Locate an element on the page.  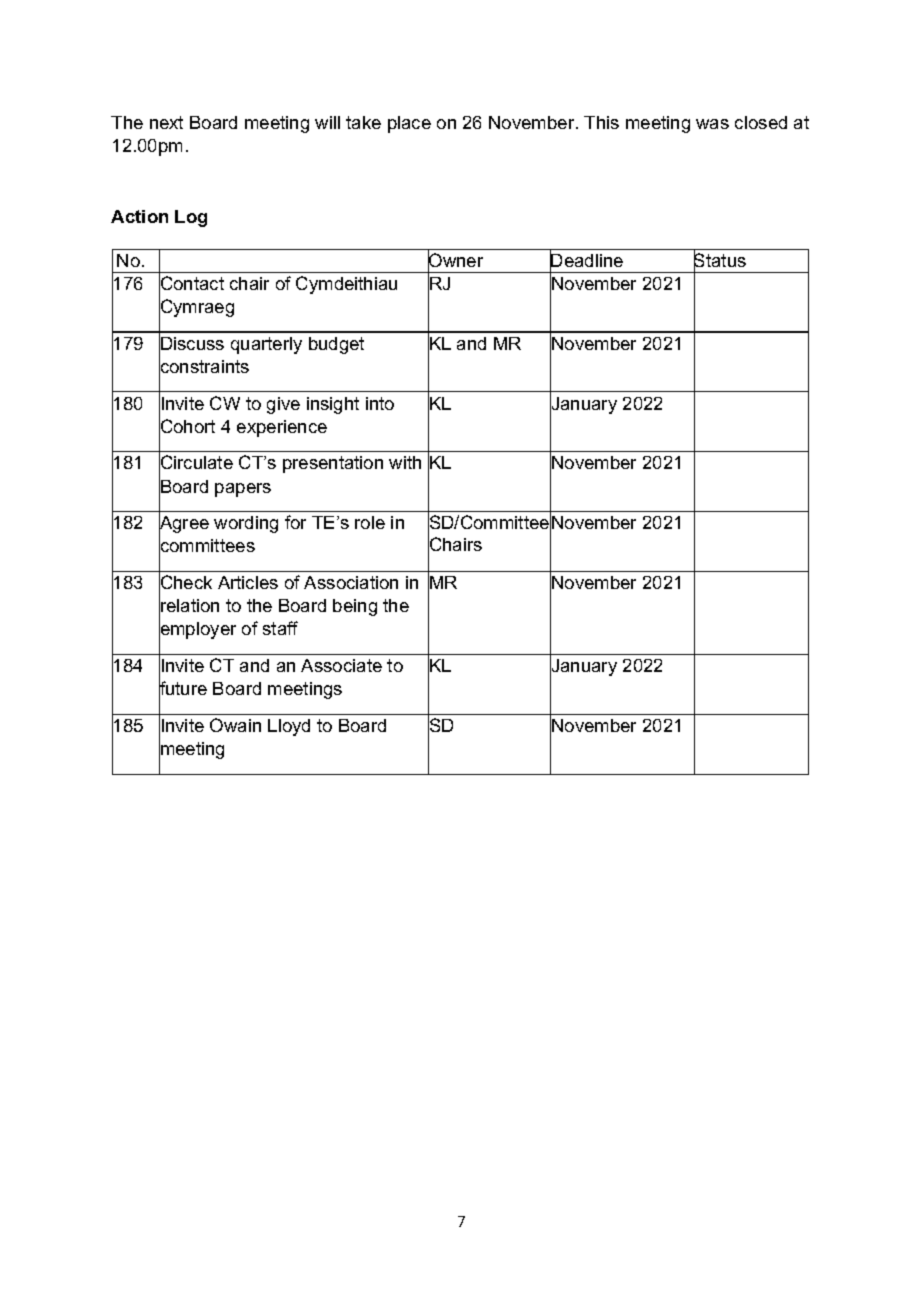
Association is located at coordinates (351, 582).
